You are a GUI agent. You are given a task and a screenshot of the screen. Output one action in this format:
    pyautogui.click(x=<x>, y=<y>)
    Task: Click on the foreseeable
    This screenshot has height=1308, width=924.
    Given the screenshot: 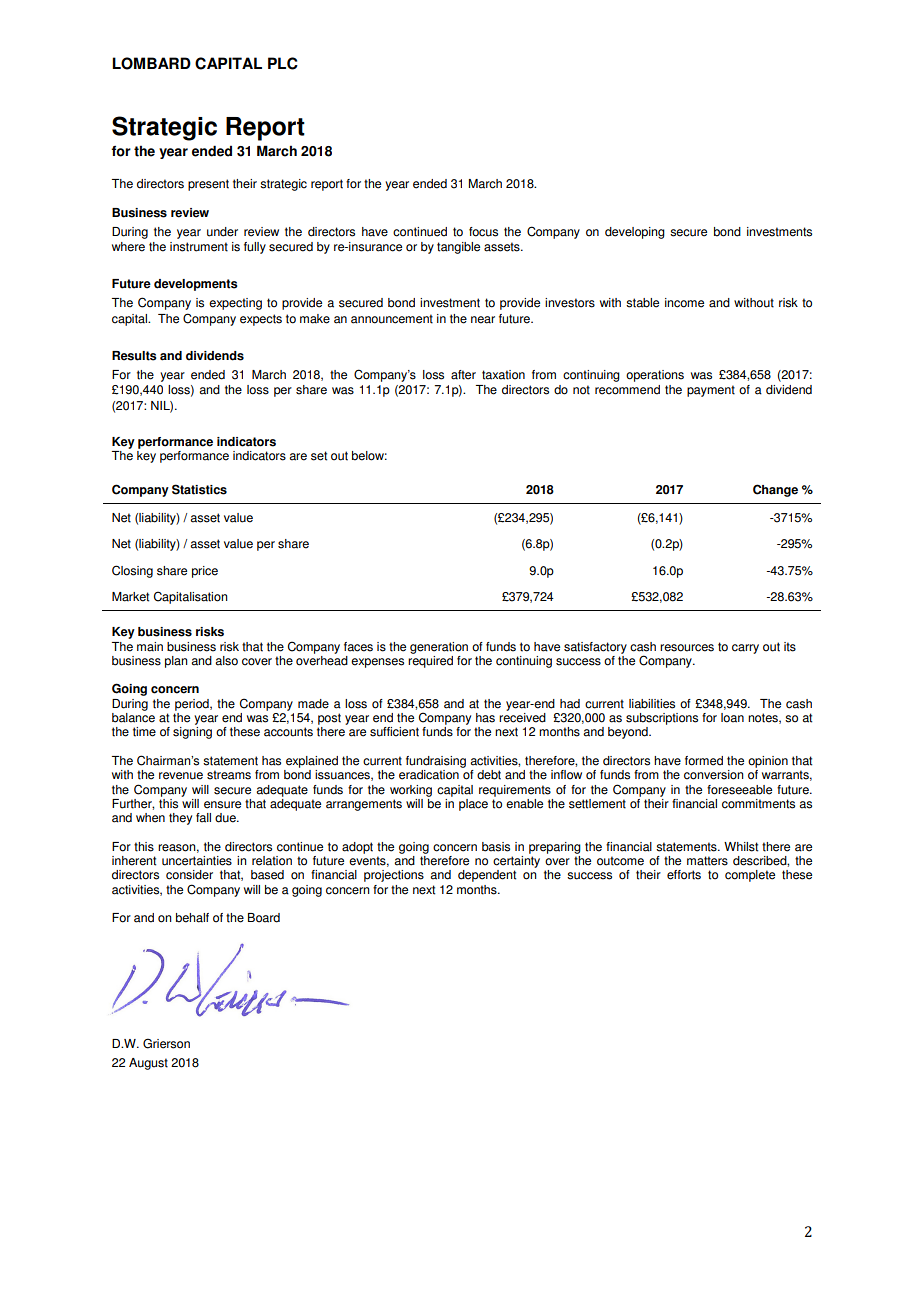 What is the action you would take?
    pyautogui.click(x=739, y=790)
